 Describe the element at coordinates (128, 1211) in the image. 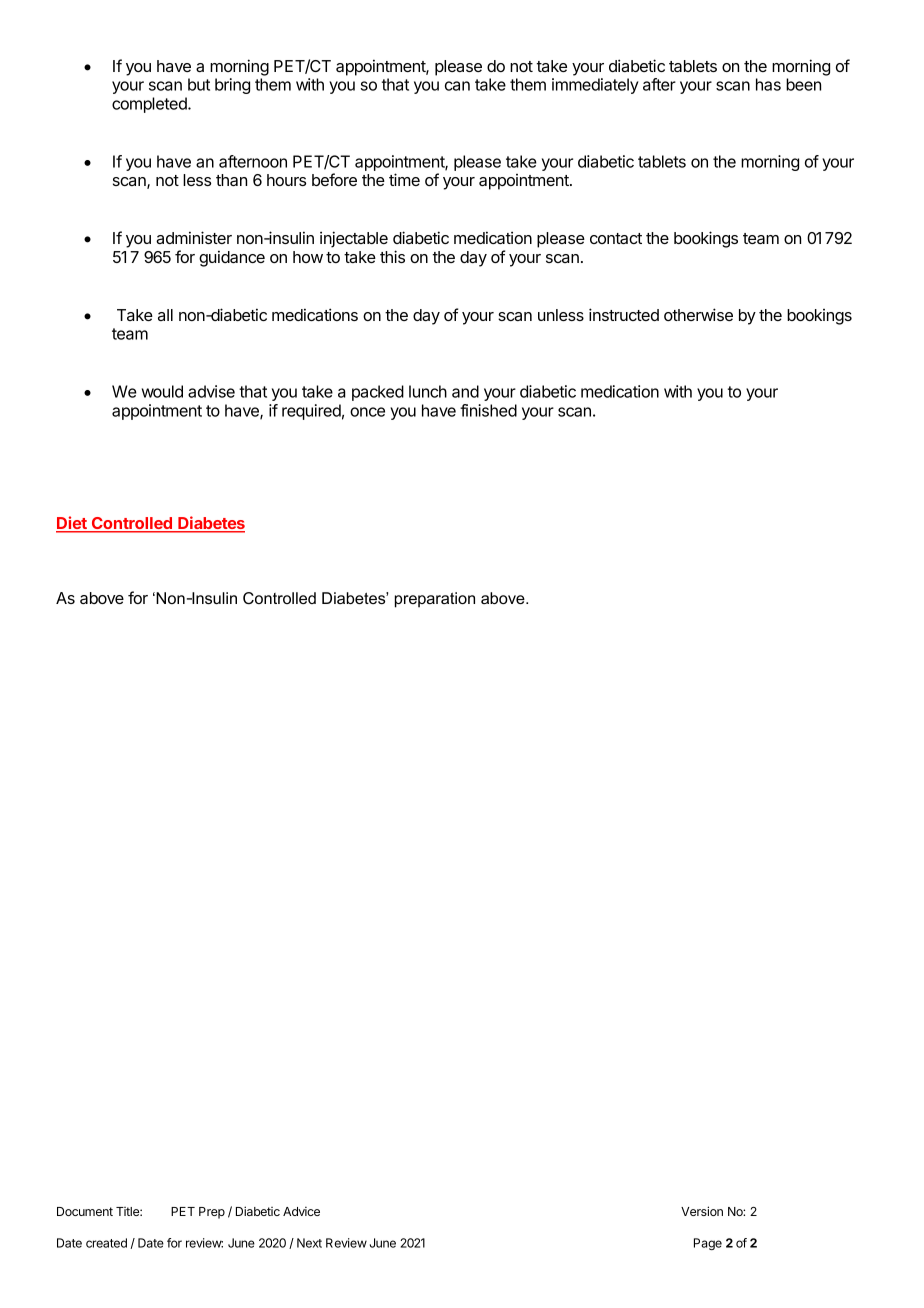

I see `Title` at that location.
